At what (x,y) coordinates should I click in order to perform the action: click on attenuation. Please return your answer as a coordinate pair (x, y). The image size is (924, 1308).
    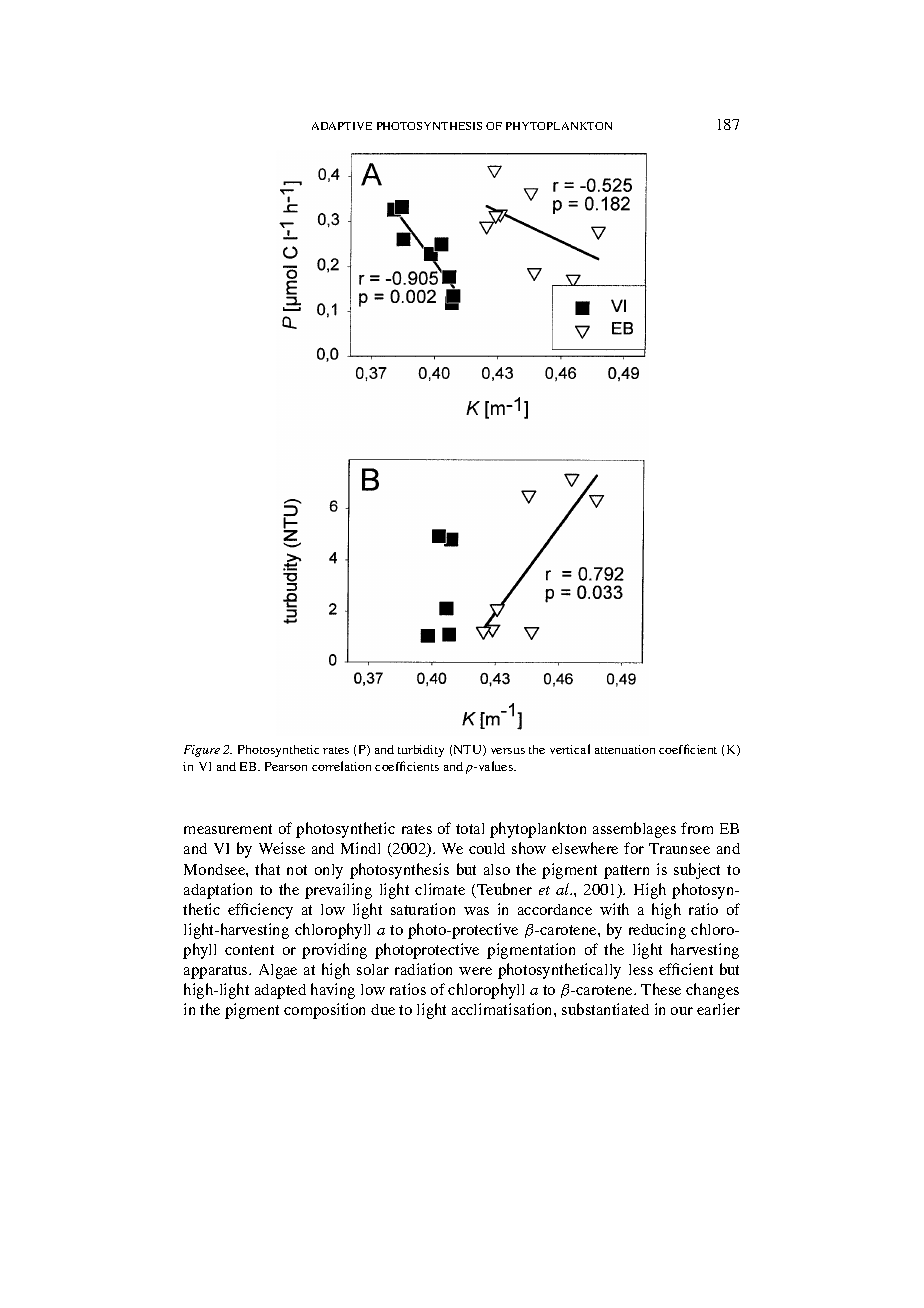
    Looking at the image, I should click on (625, 749).
